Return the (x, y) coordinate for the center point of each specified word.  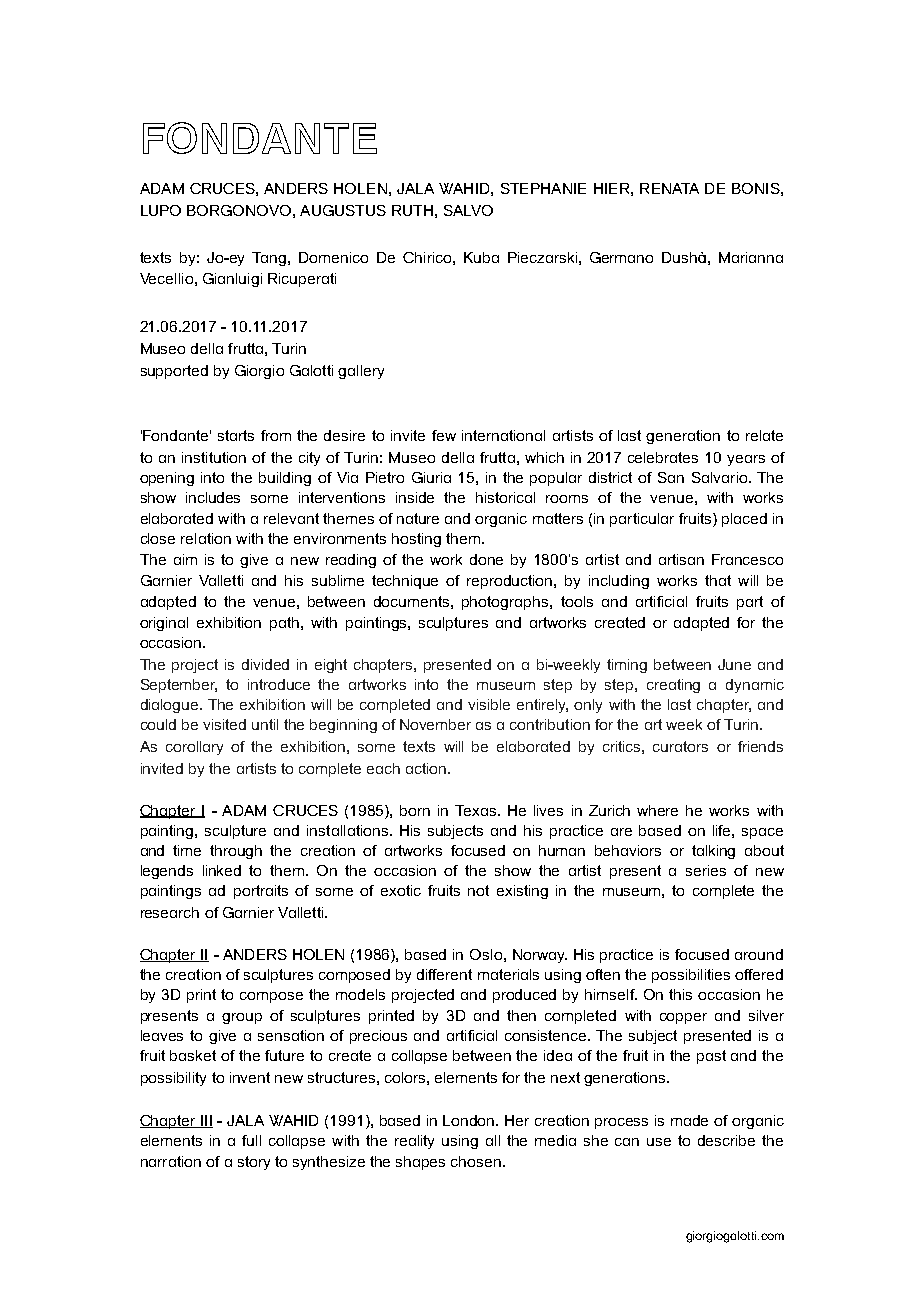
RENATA (669, 188)
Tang (269, 259)
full (251, 1140)
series (706, 870)
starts (236, 435)
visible (489, 704)
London (470, 1120)
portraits (261, 892)
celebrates (663, 457)
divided (265, 664)
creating (673, 686)
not (478, 890)
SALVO (468, 210)
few (444, 435)
